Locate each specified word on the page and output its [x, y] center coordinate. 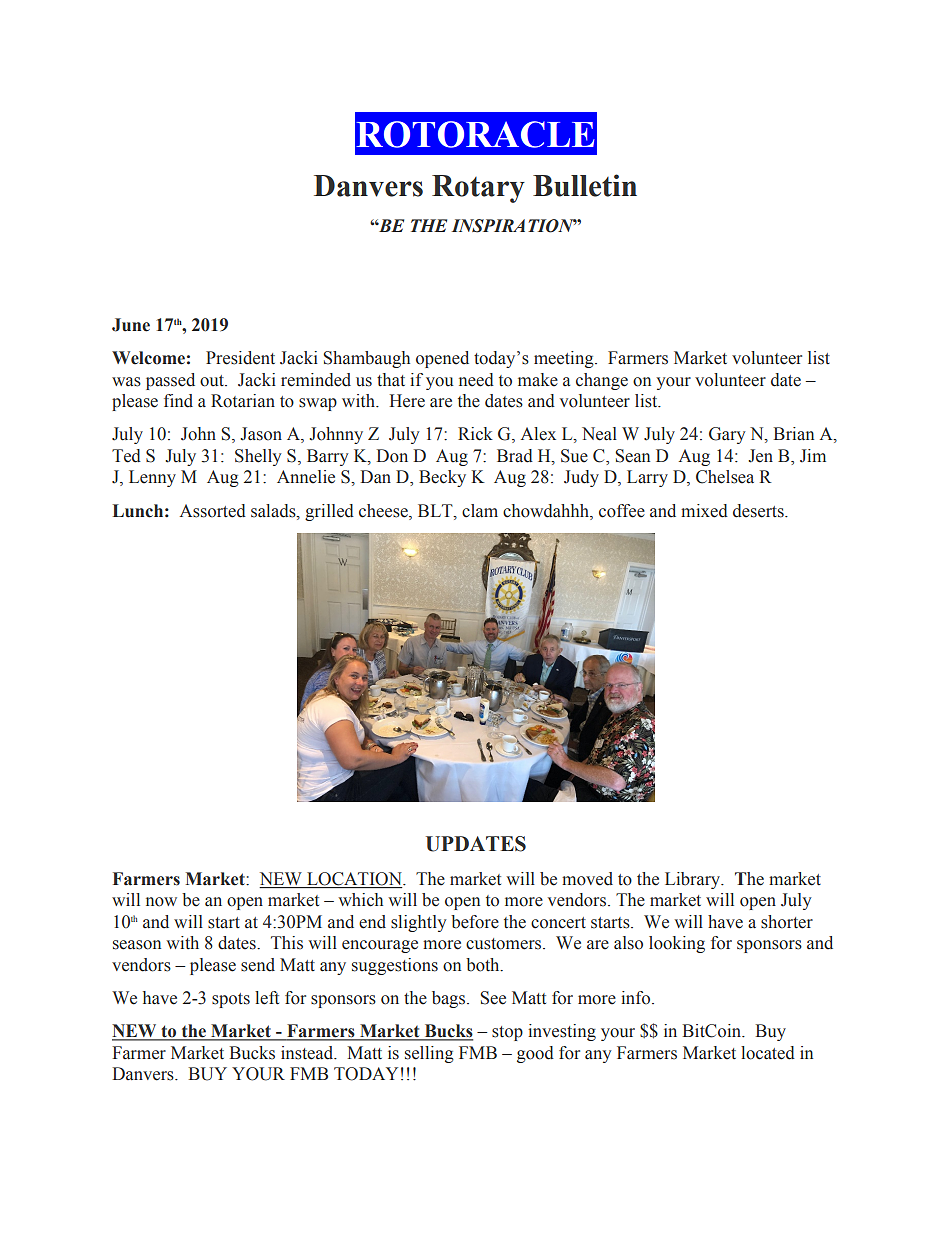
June [131, 325]
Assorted [213, 511]
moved [587, 879]
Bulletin [585, 185]
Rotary [478, 189]
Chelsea [725, 477]
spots [231, 1000]
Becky [442, 478]
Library [694, 880]
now [161, 902]
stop [507, 1033]
